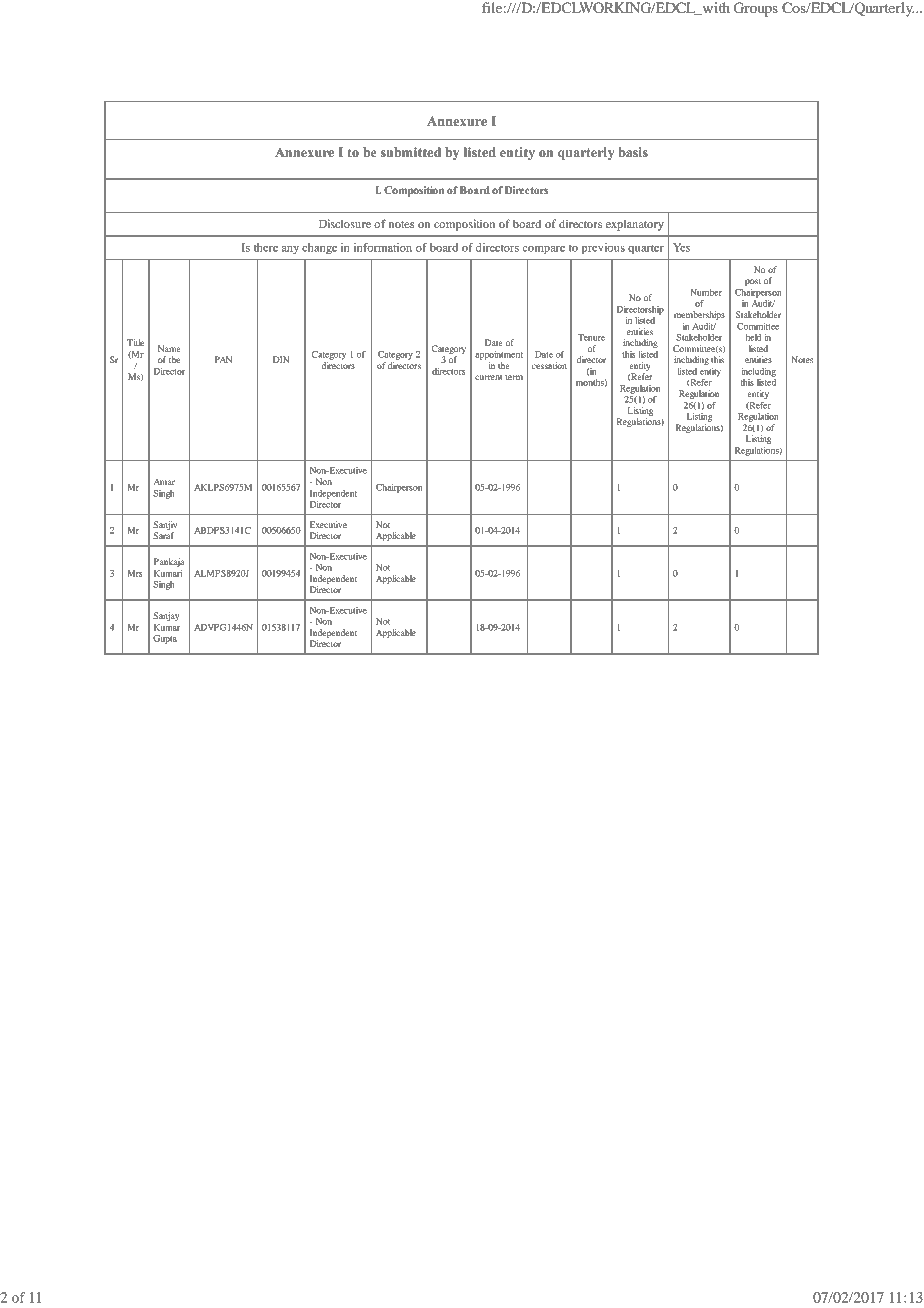 This screenshot has height=1308, width=924. Describe the element at coordinates (699, 315) in the screenshot. I see `memberships` at that location.
